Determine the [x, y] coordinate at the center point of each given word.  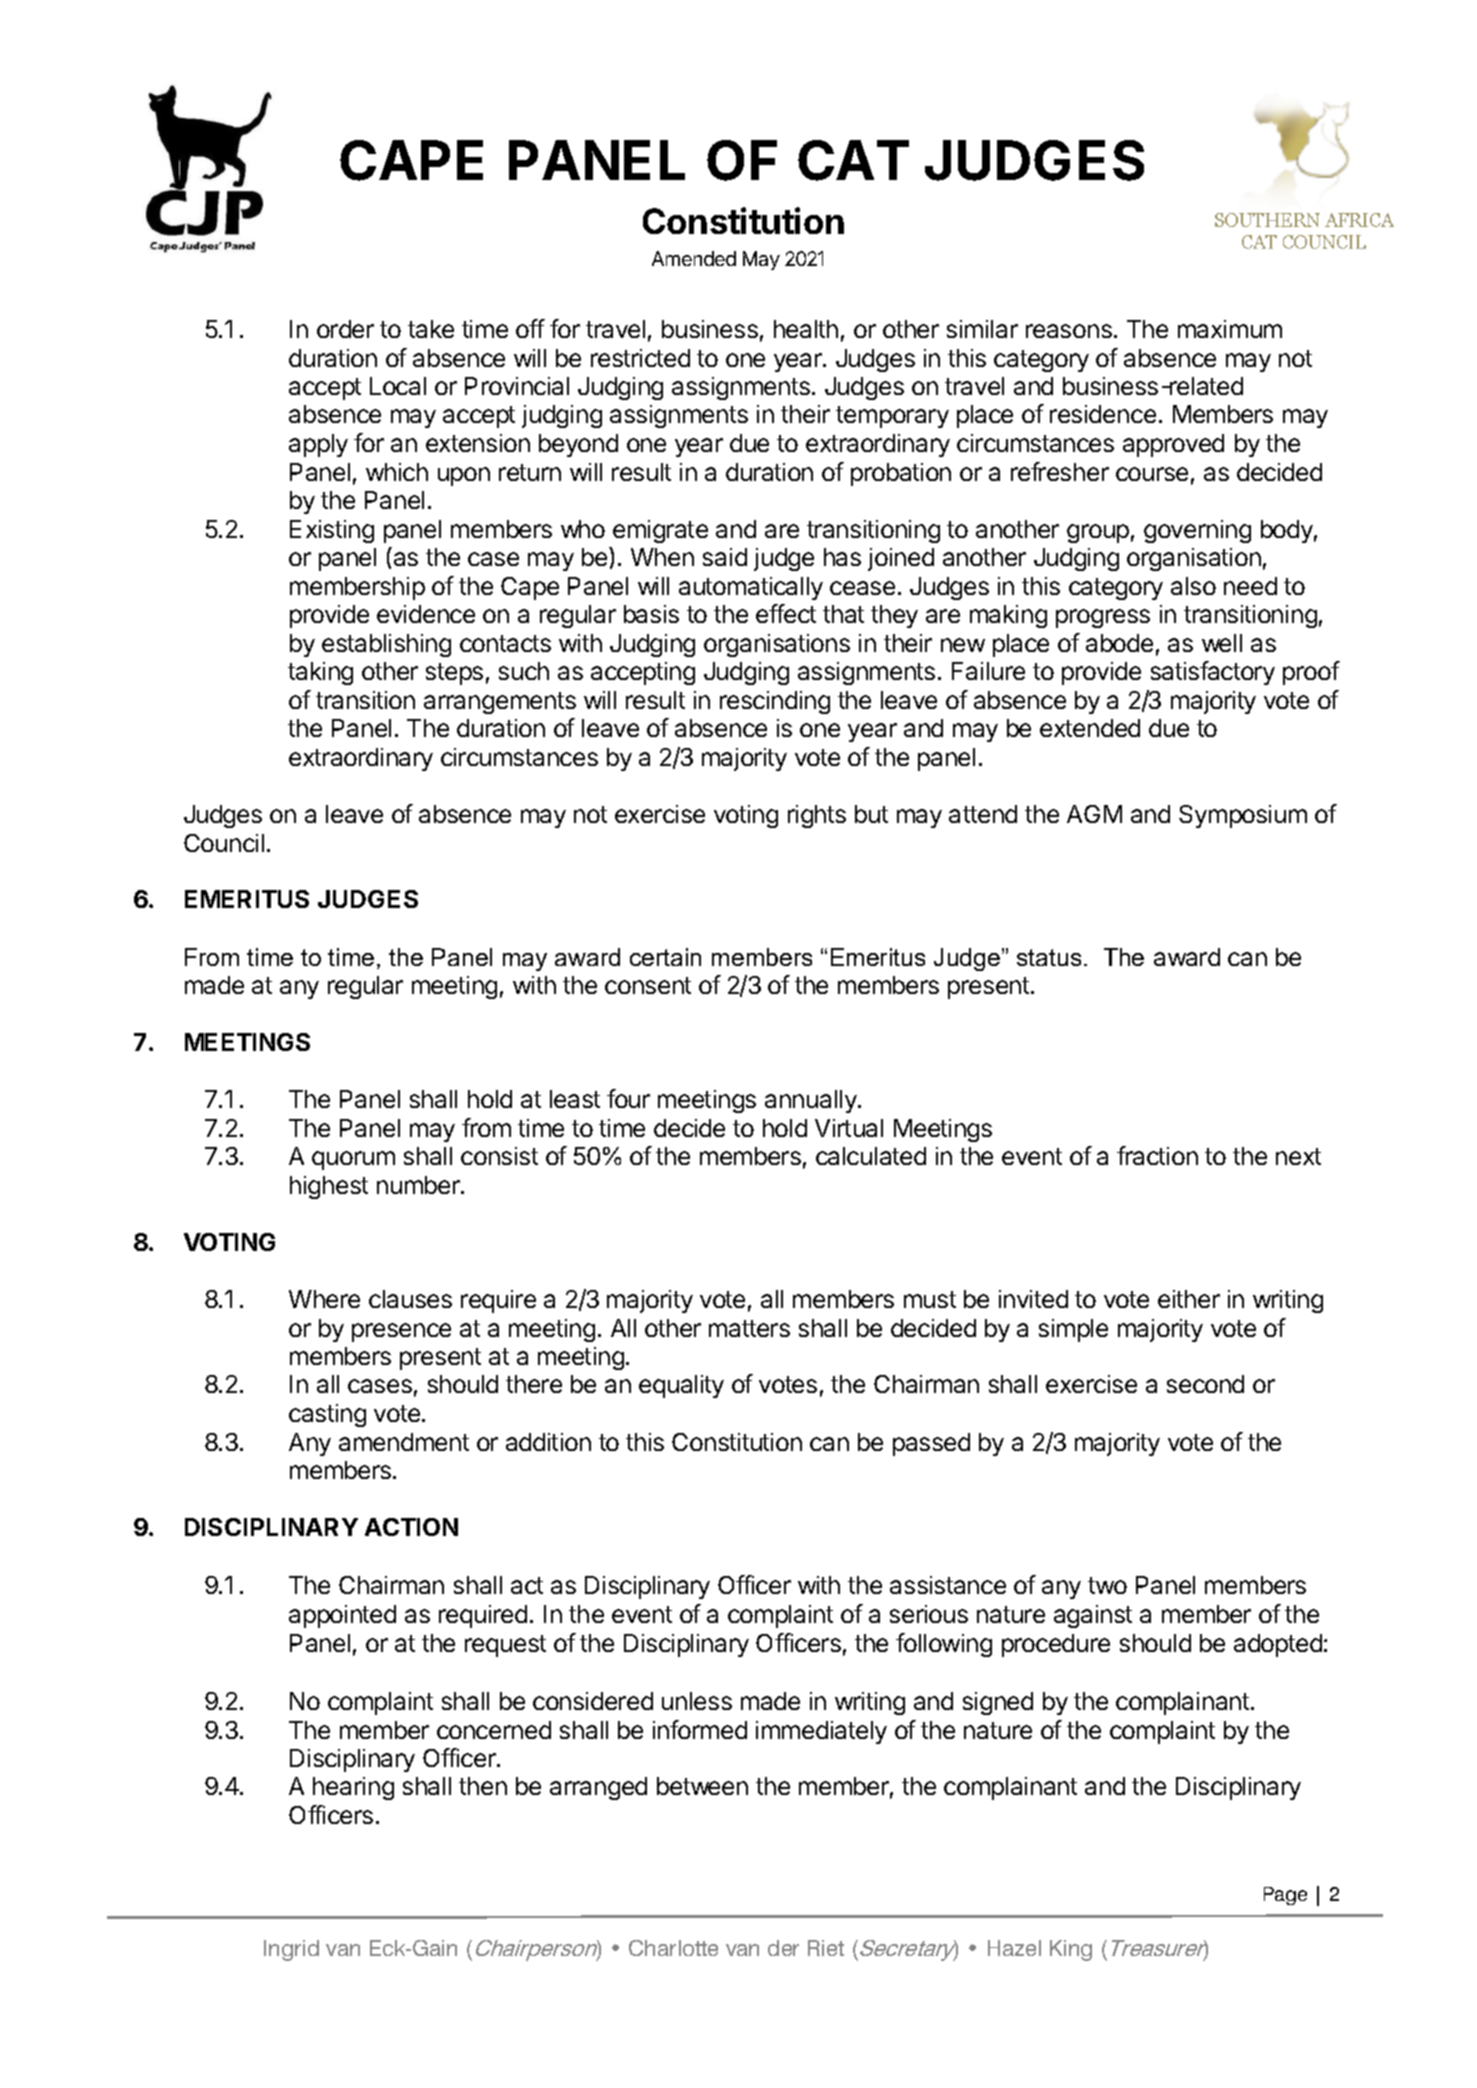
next [1298, 1156]
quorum [353, 1160]
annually [812, 1101]
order [345, 329]
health [806, 329]
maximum [1230, 329]
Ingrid [291, 1950]
